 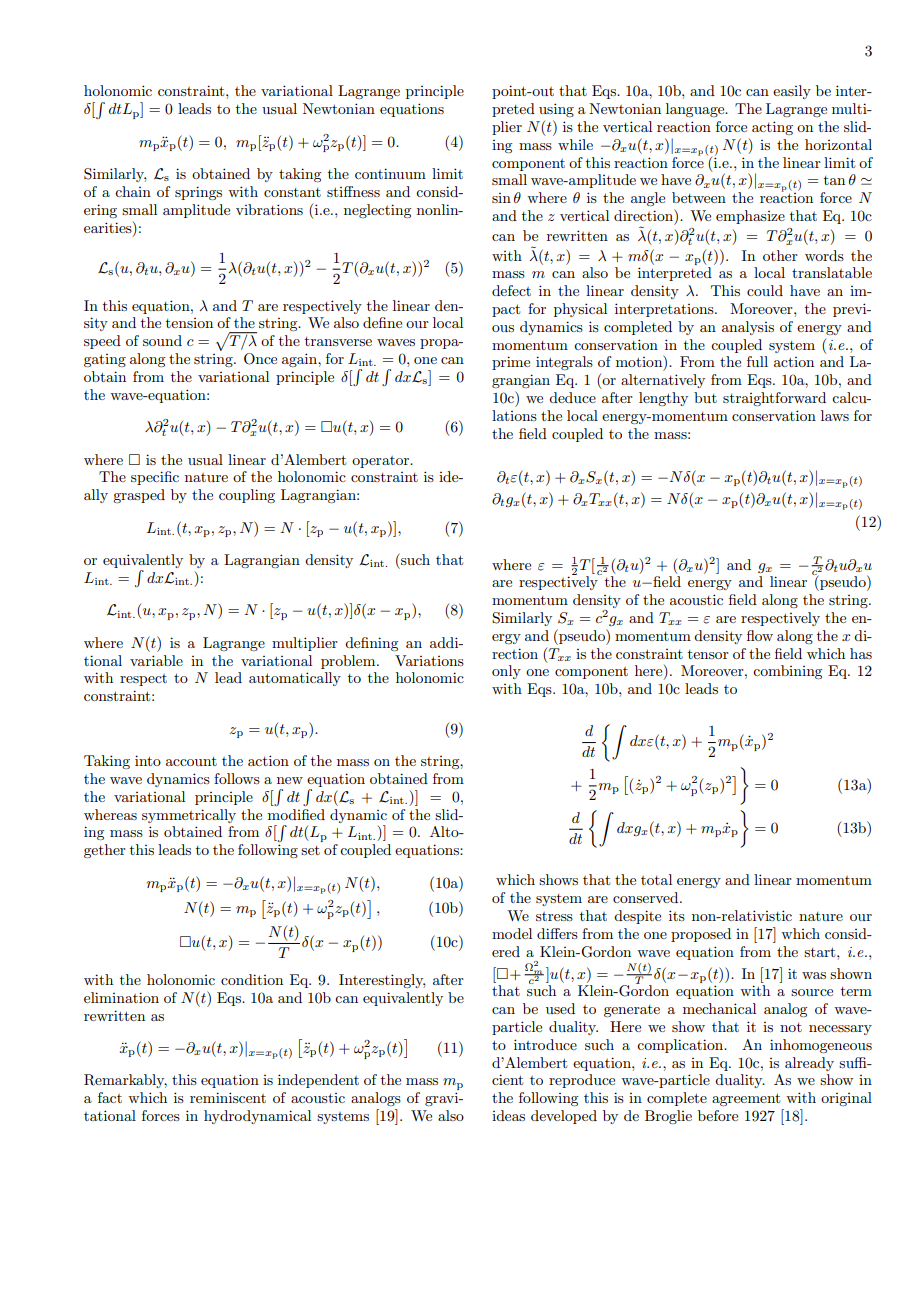 I want to click on sound, so click(x=162, y=340).
